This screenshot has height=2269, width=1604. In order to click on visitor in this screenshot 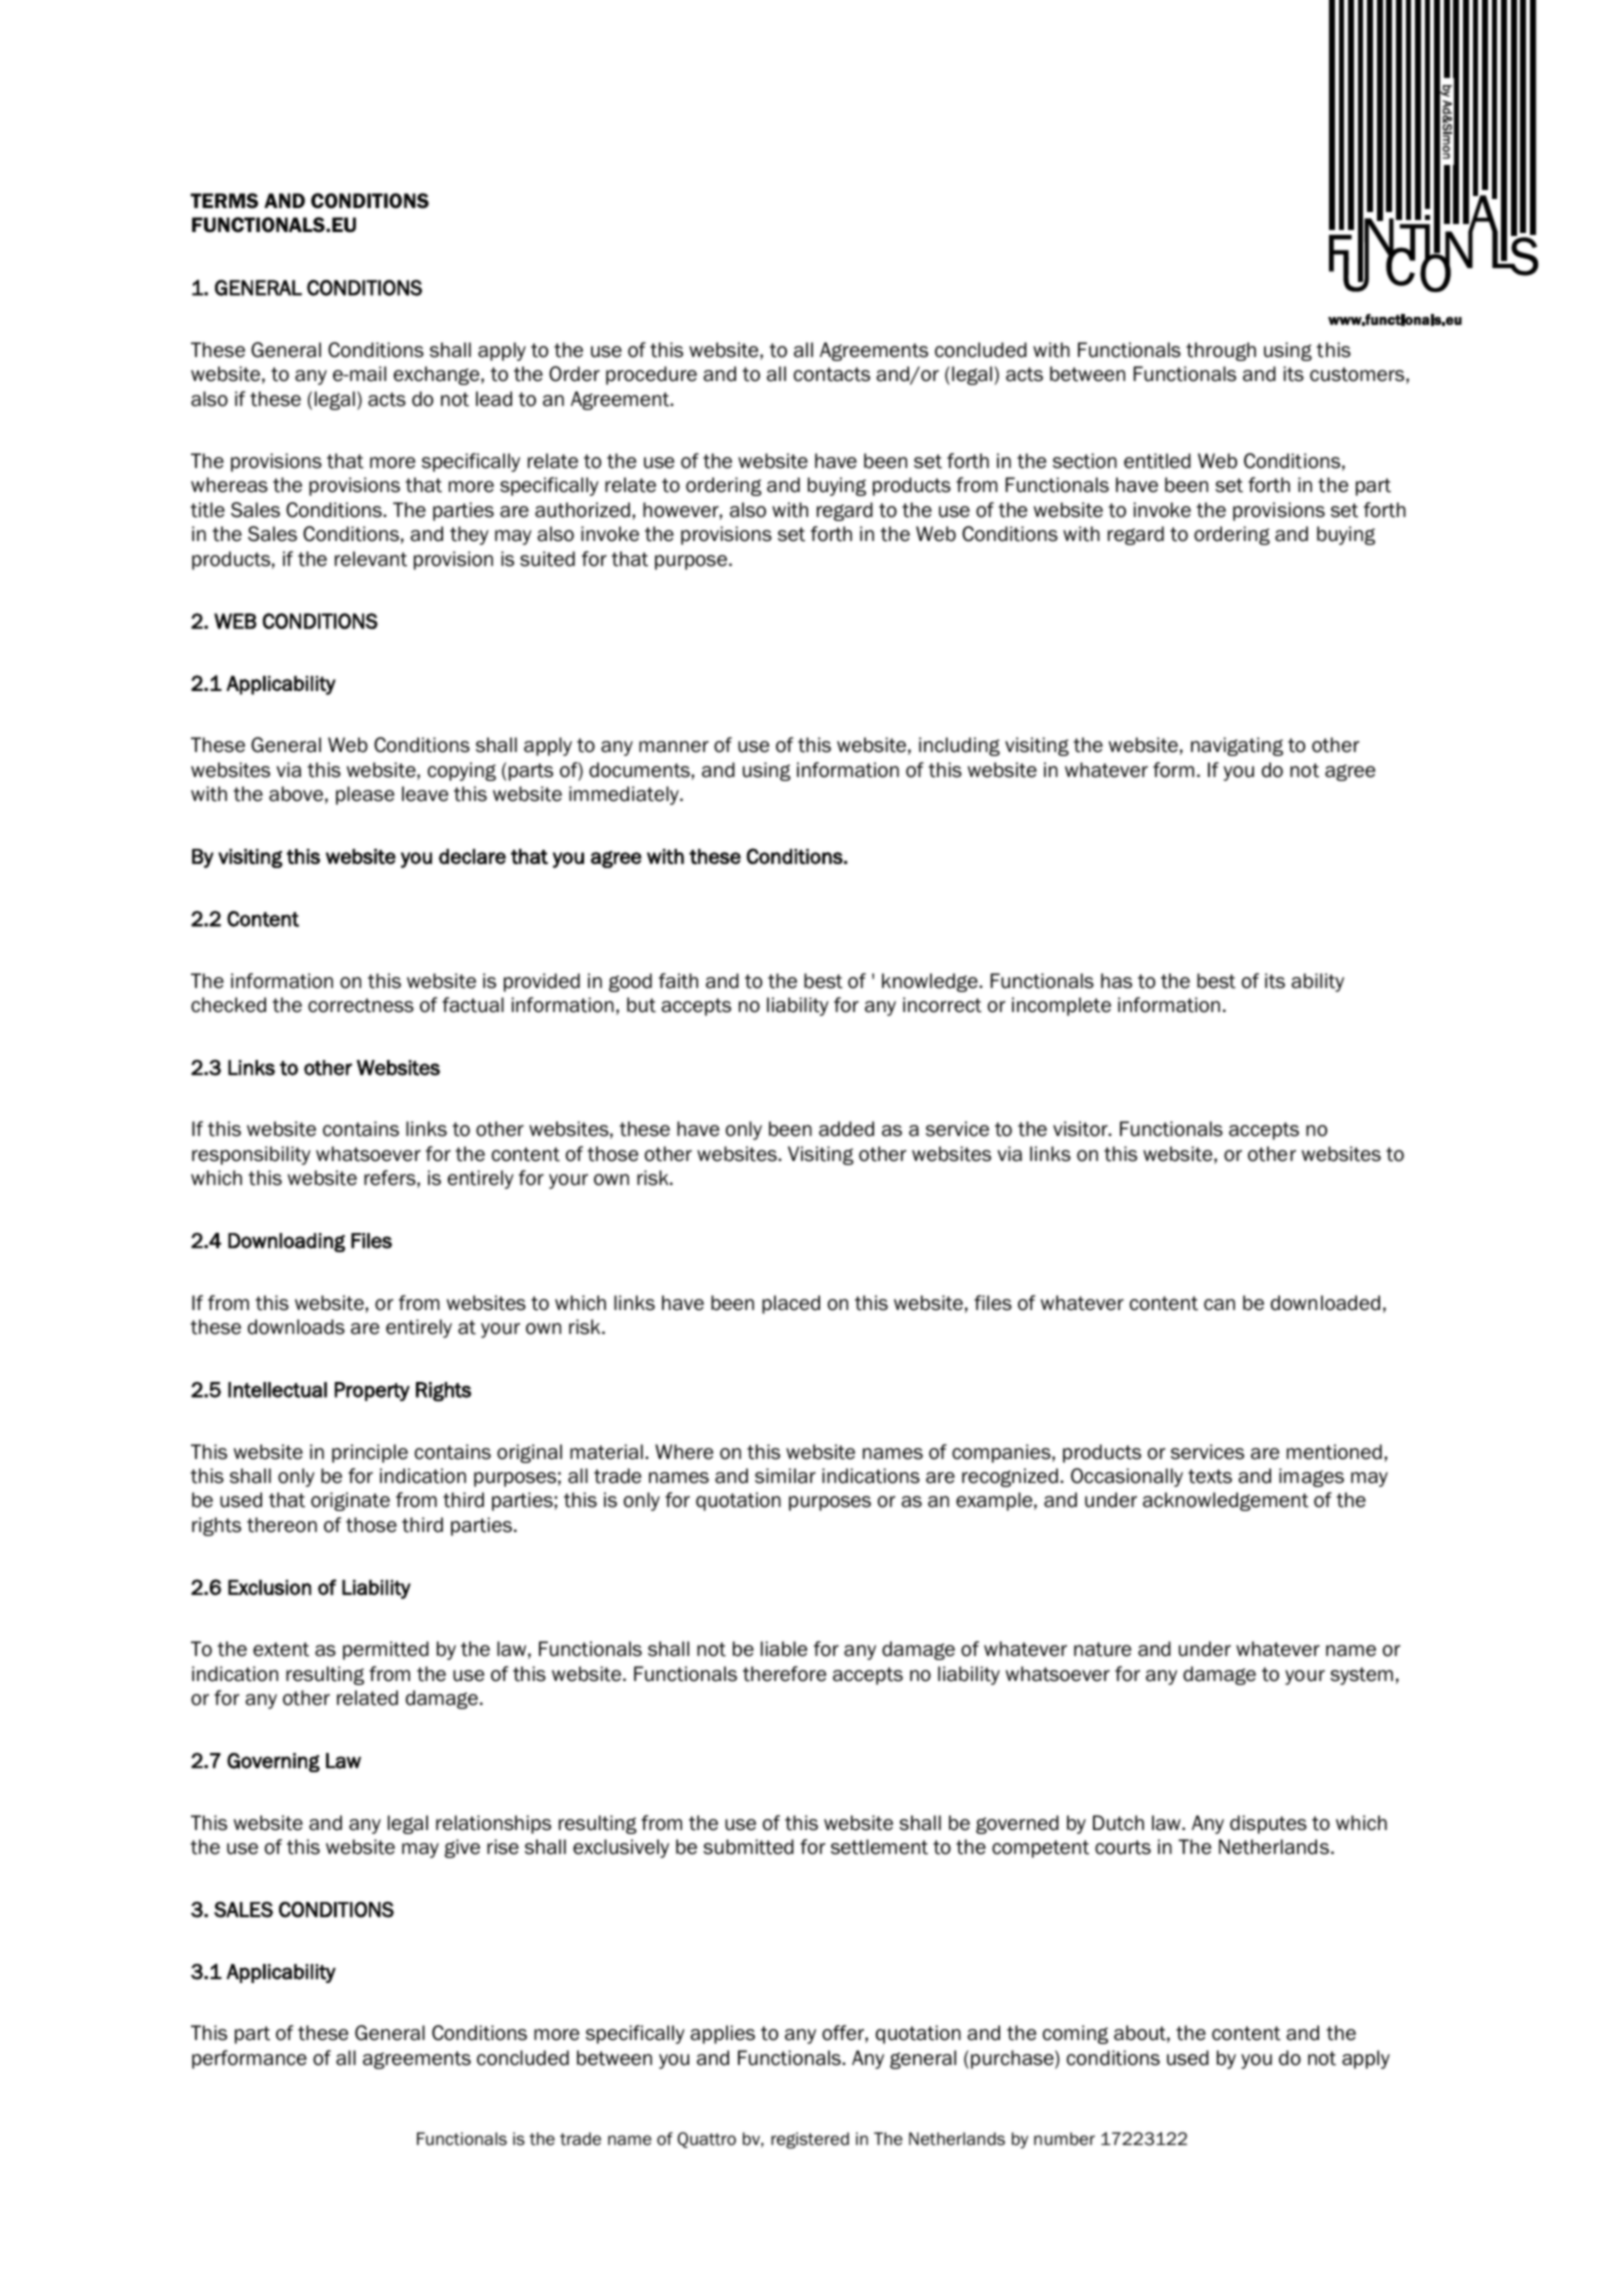, I will do `click(1081, 1129)`.
